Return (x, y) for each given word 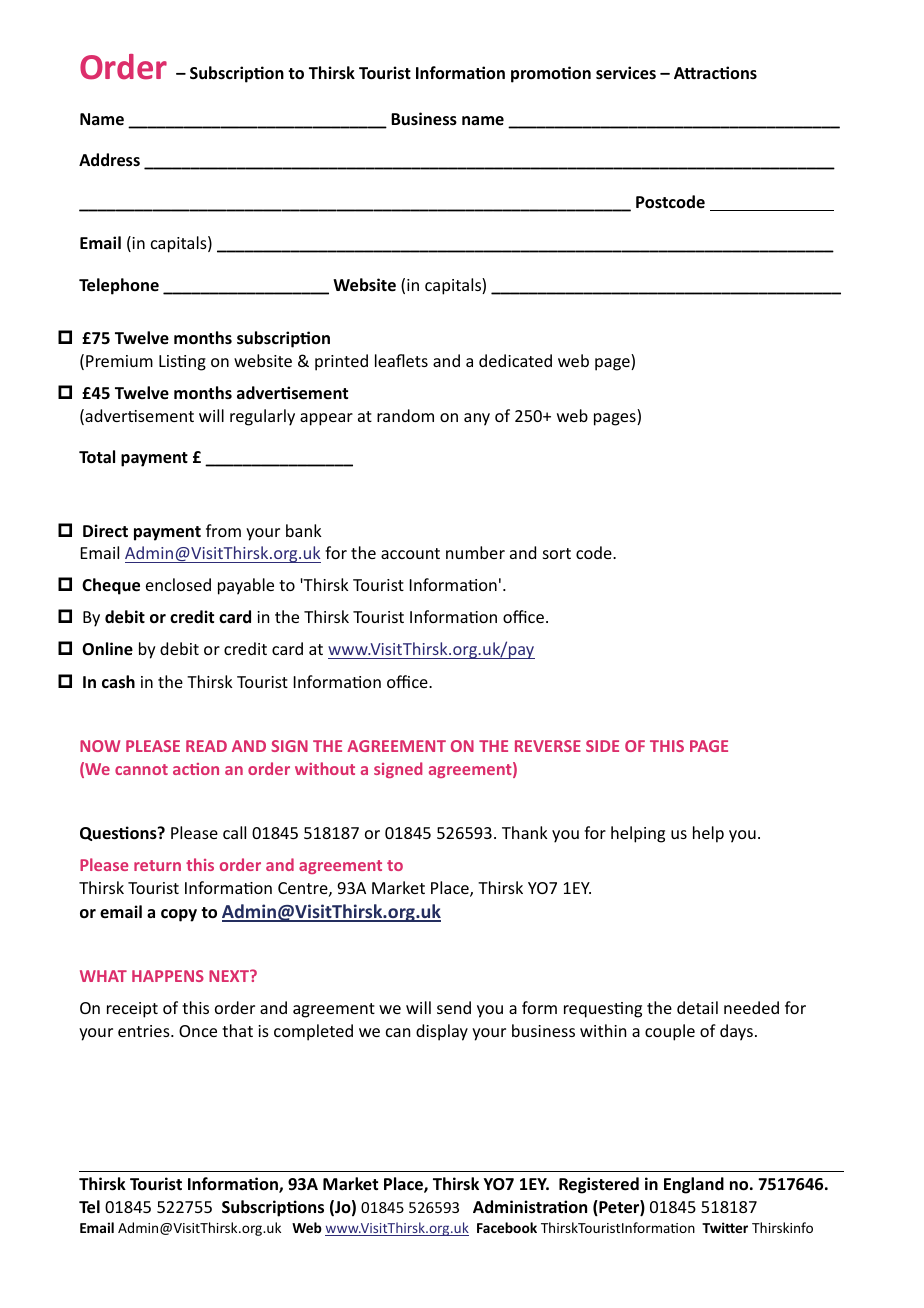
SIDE (602, 746)
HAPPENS (168, 976)
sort (557, 553)
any (477, 419)
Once (198, 1031)
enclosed (178, 584)
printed (341, 362)
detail (697, 1007)
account (410, 553)
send (454, 1007)
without (325, 768)
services (626, 73)
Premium (119, 361)
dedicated (515, 360)
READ (206, 746)
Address (109, 160)
